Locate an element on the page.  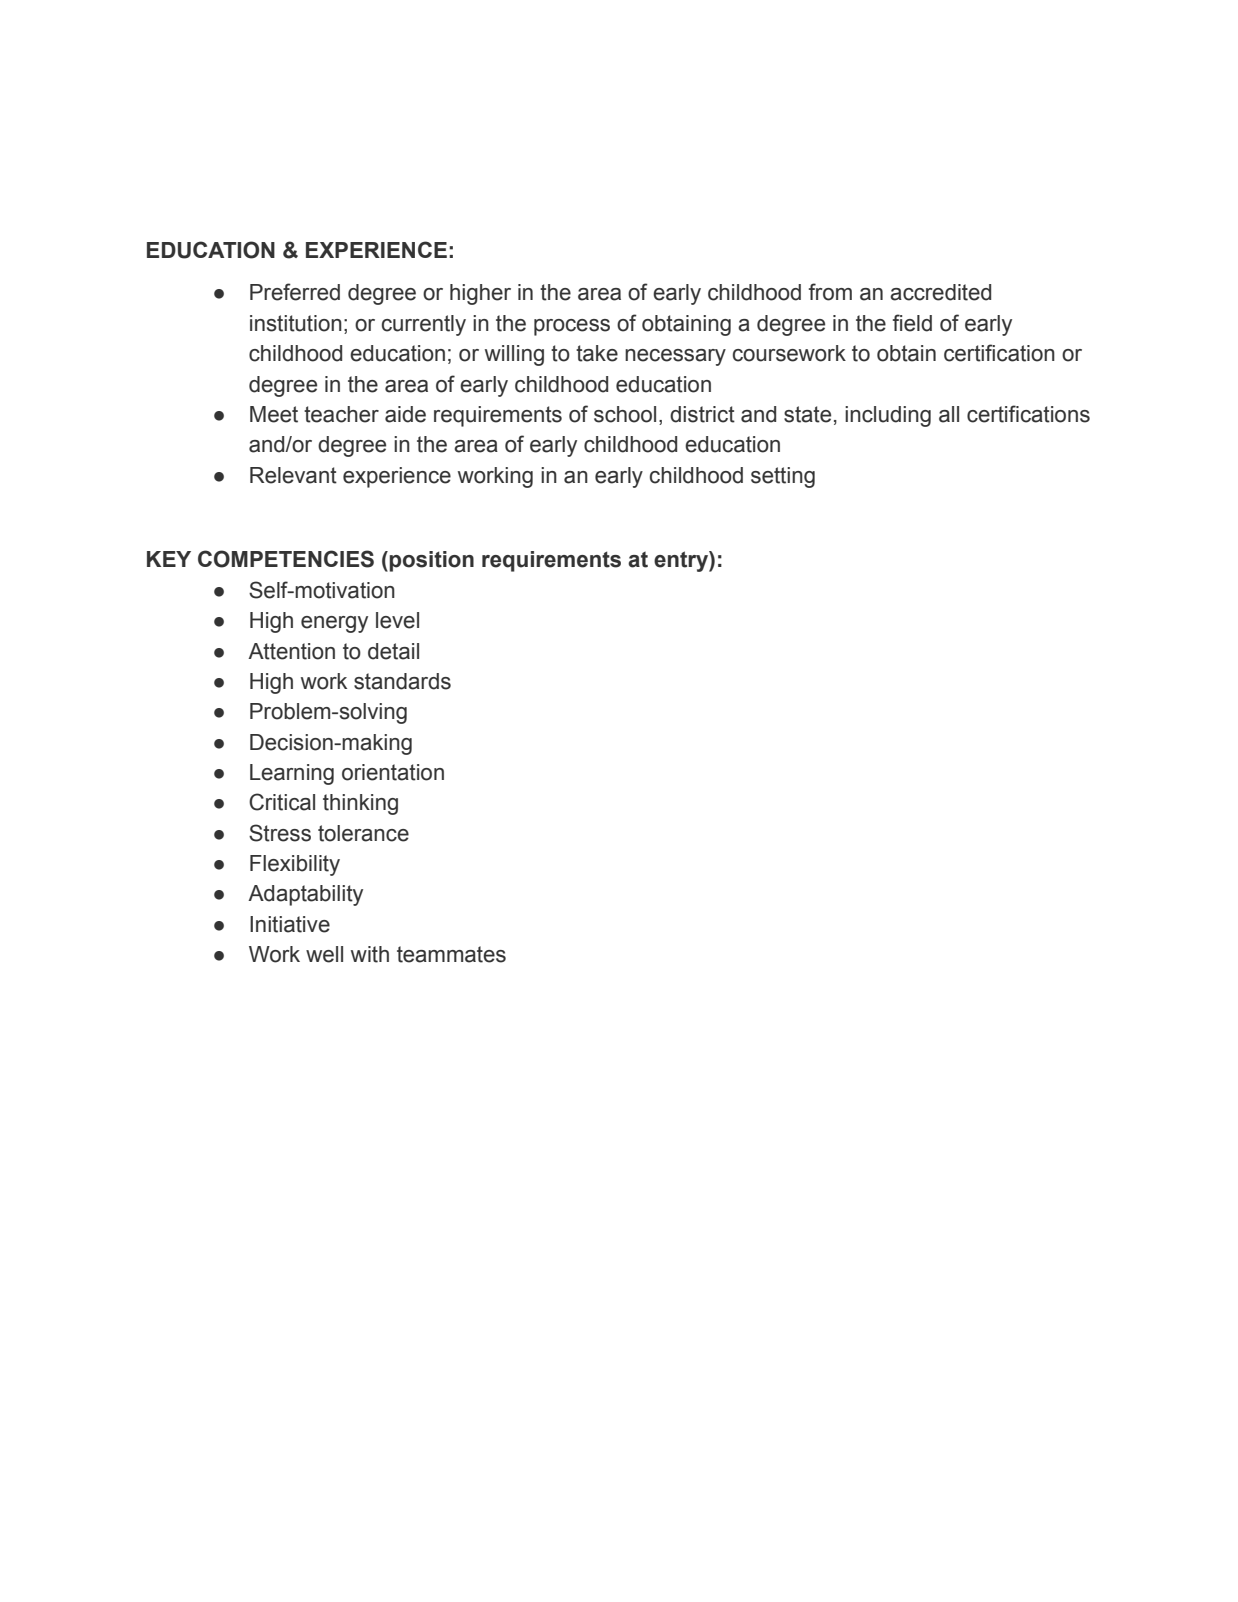
Meet is located at coordinates (274, 414).
